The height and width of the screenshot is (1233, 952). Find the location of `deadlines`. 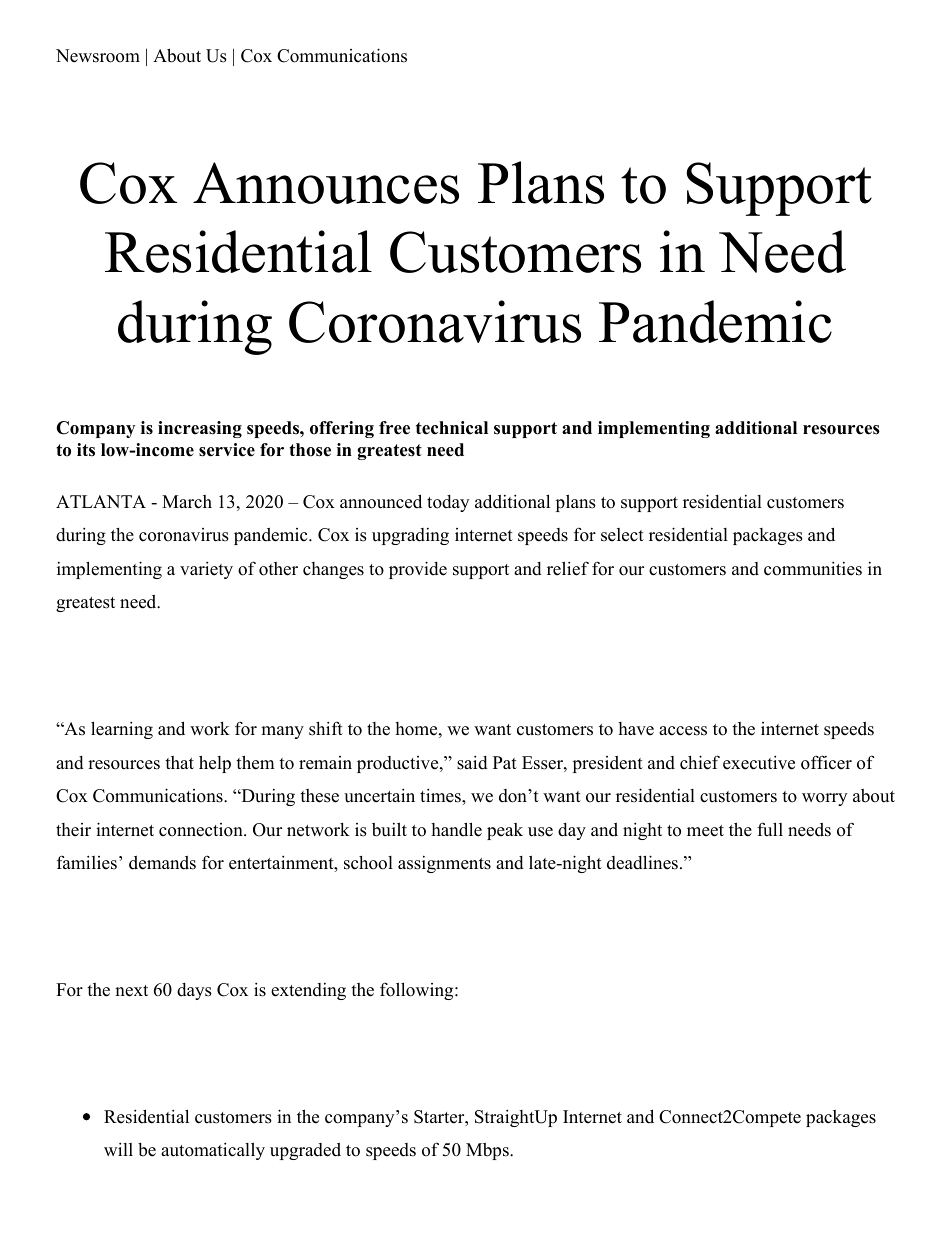

deadlines is located at coordinates (642, 862).
